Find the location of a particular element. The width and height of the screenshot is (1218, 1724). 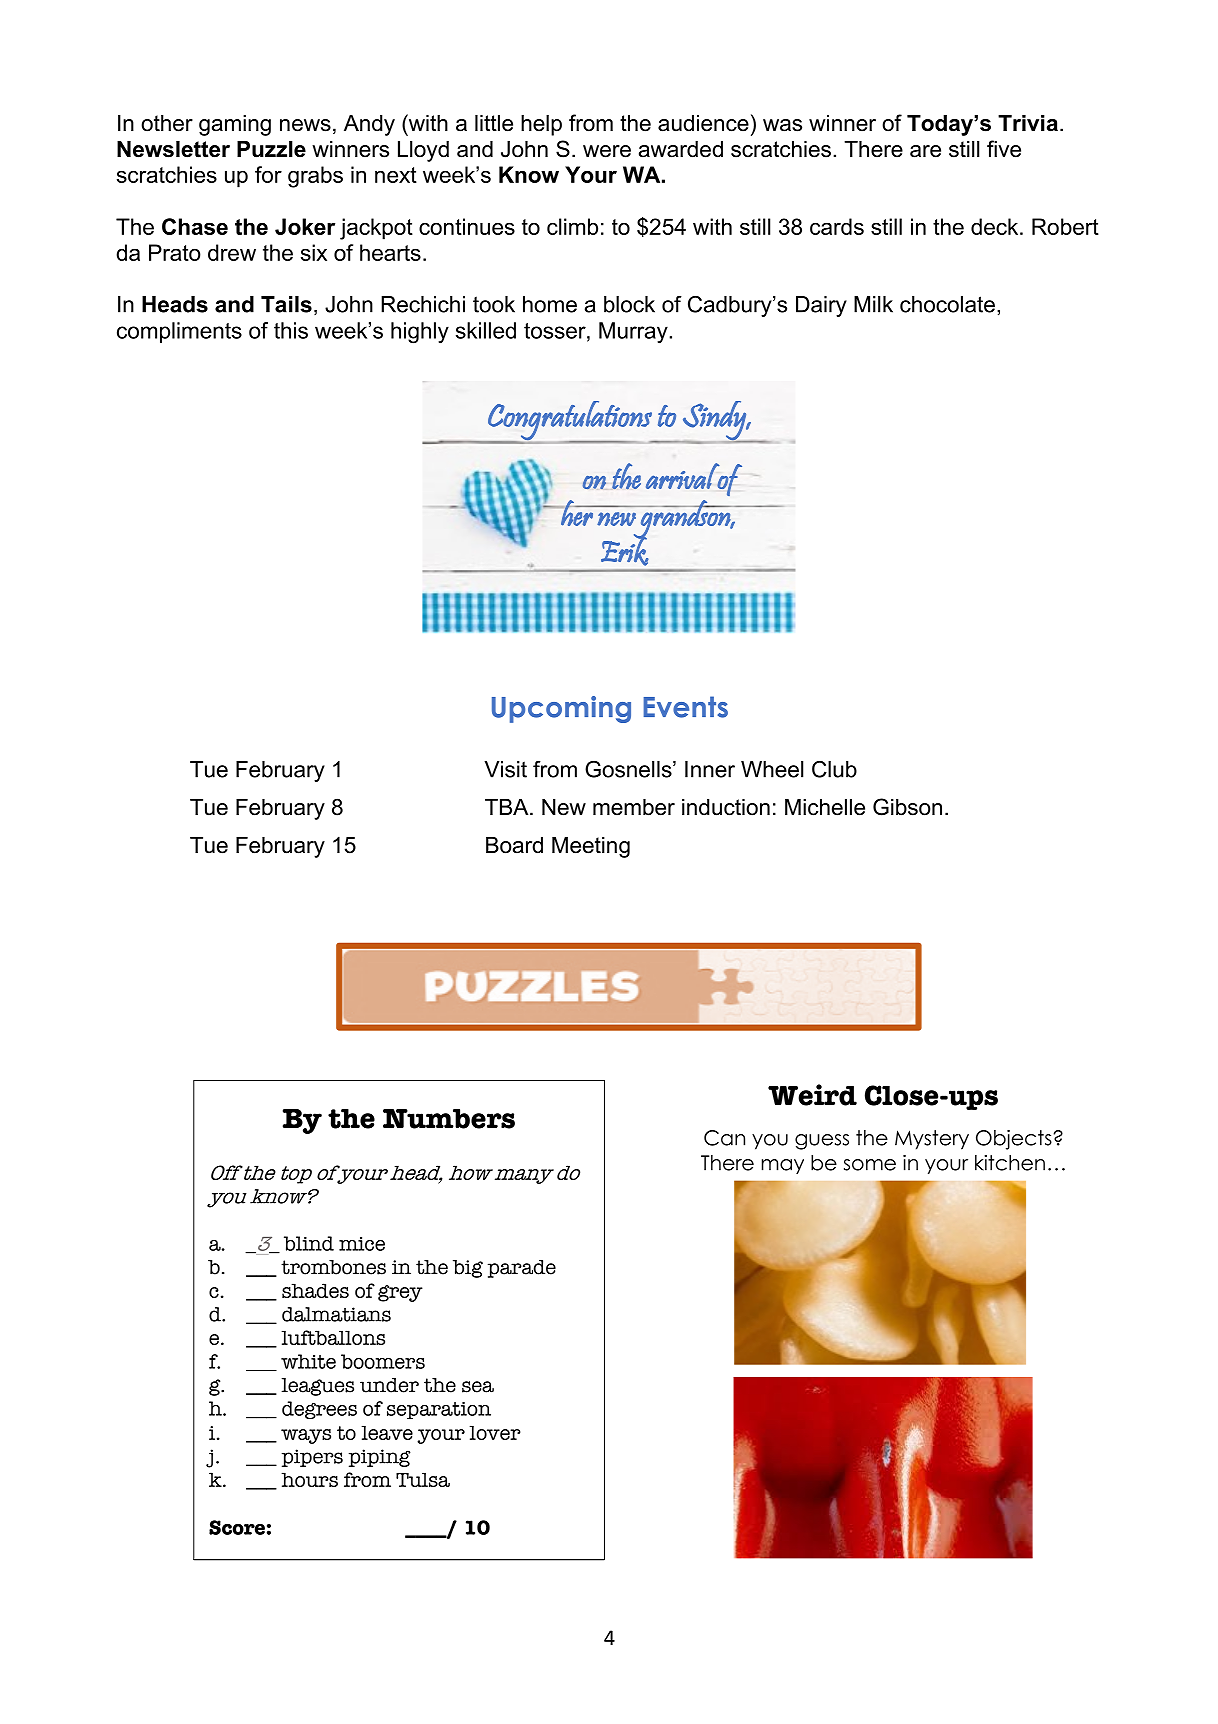

Visit is located at coordinates (505, 769).
